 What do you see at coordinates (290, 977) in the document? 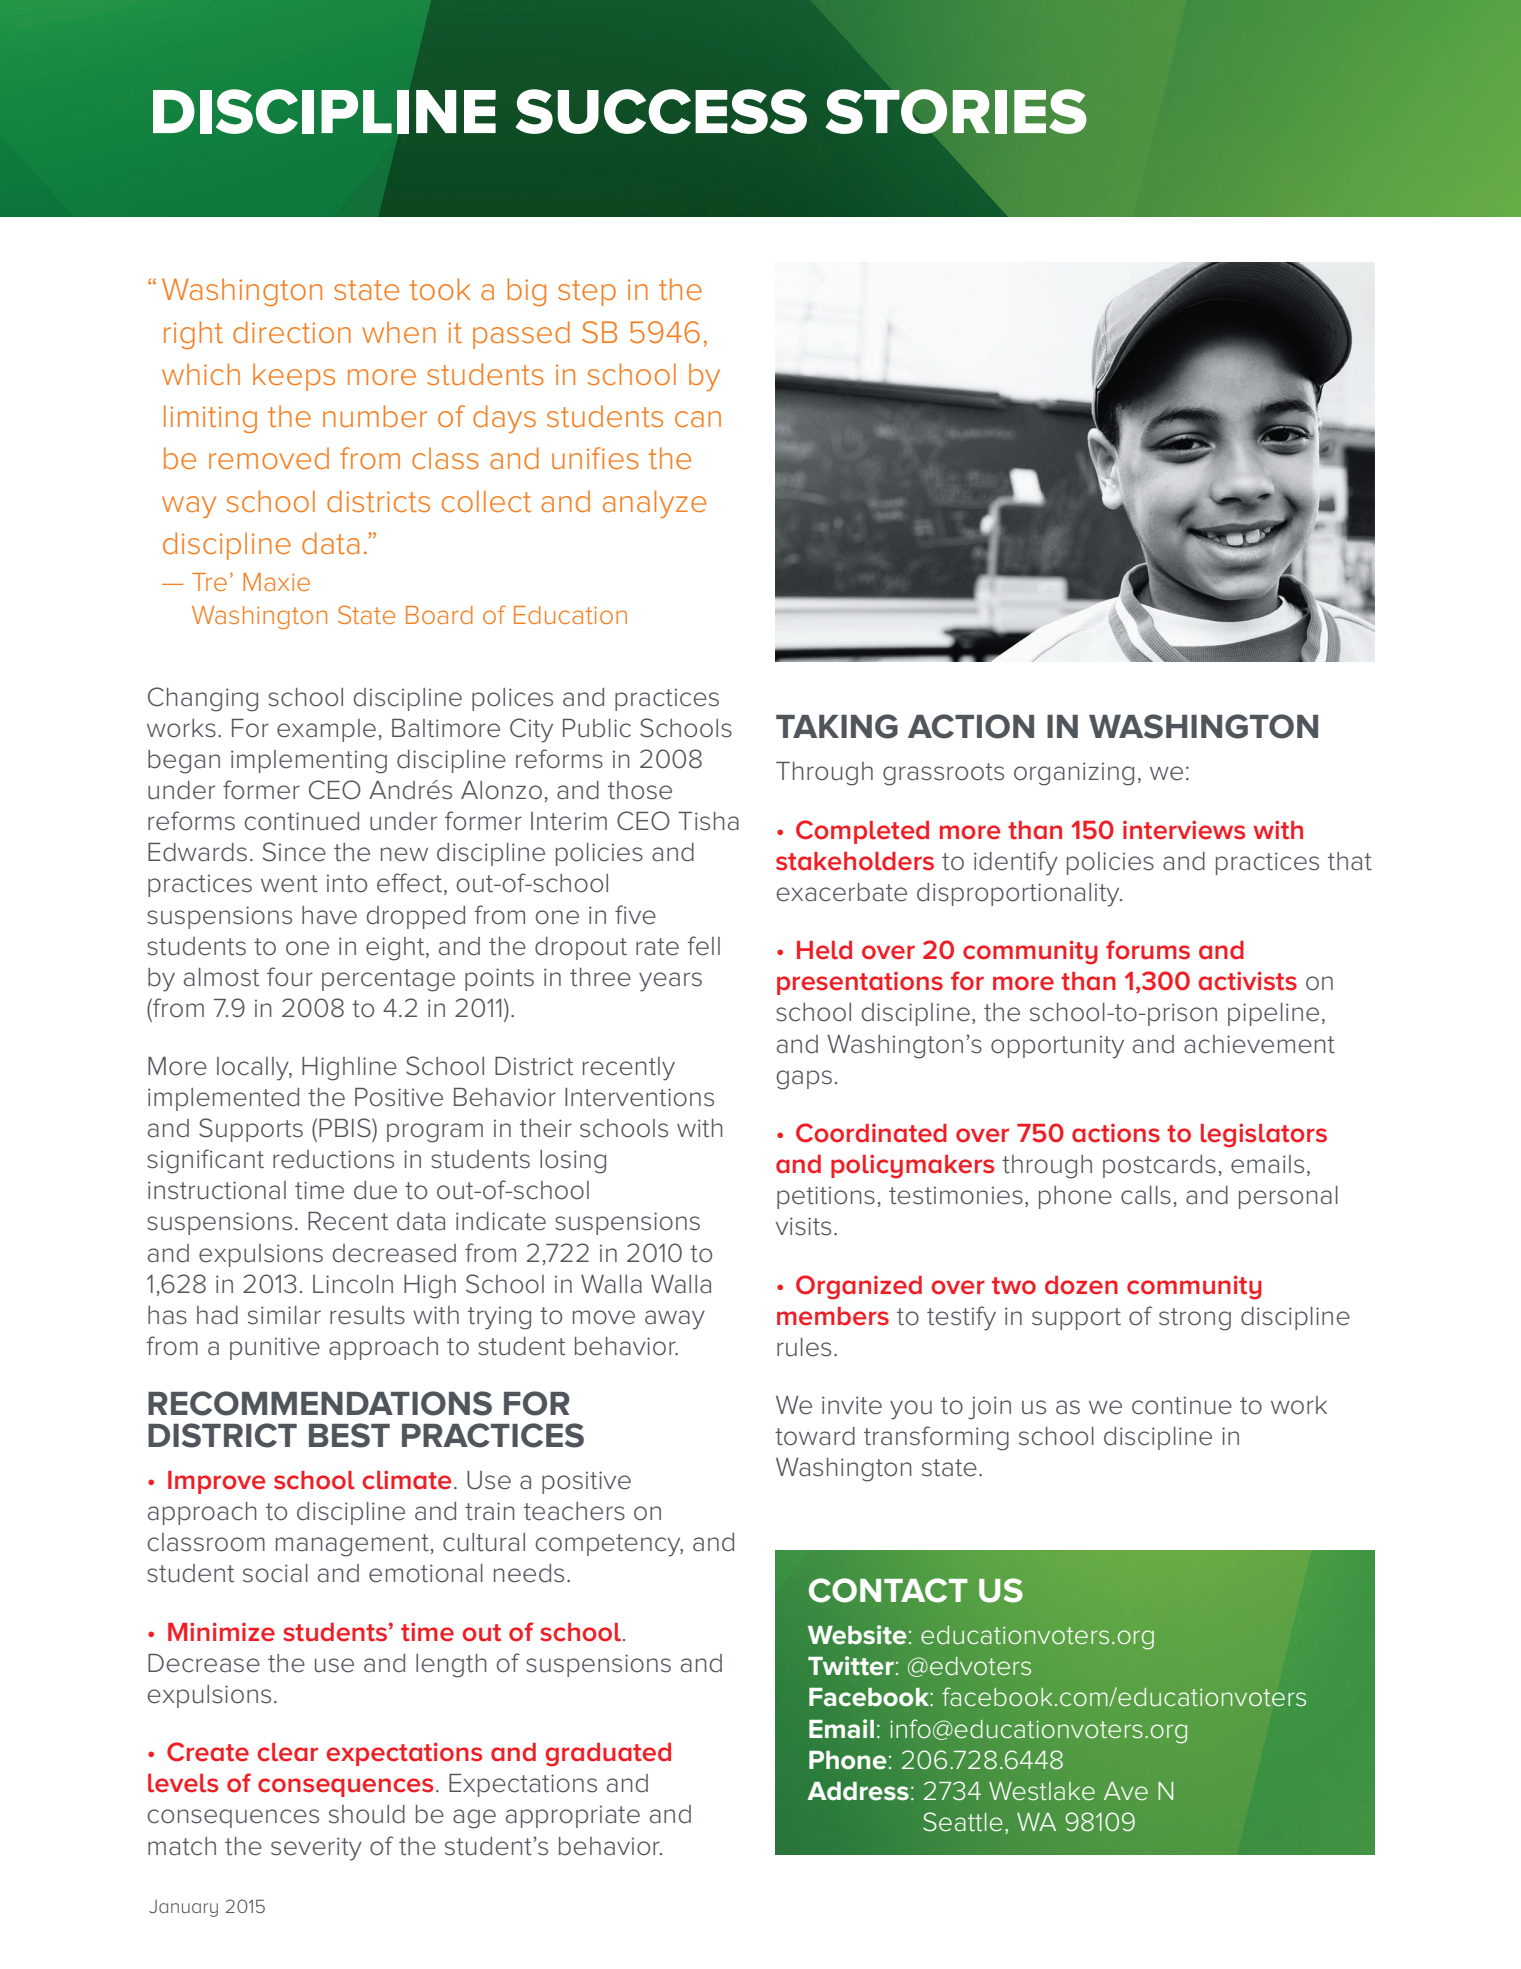
I see `four` at bounding box center [290, 977].
